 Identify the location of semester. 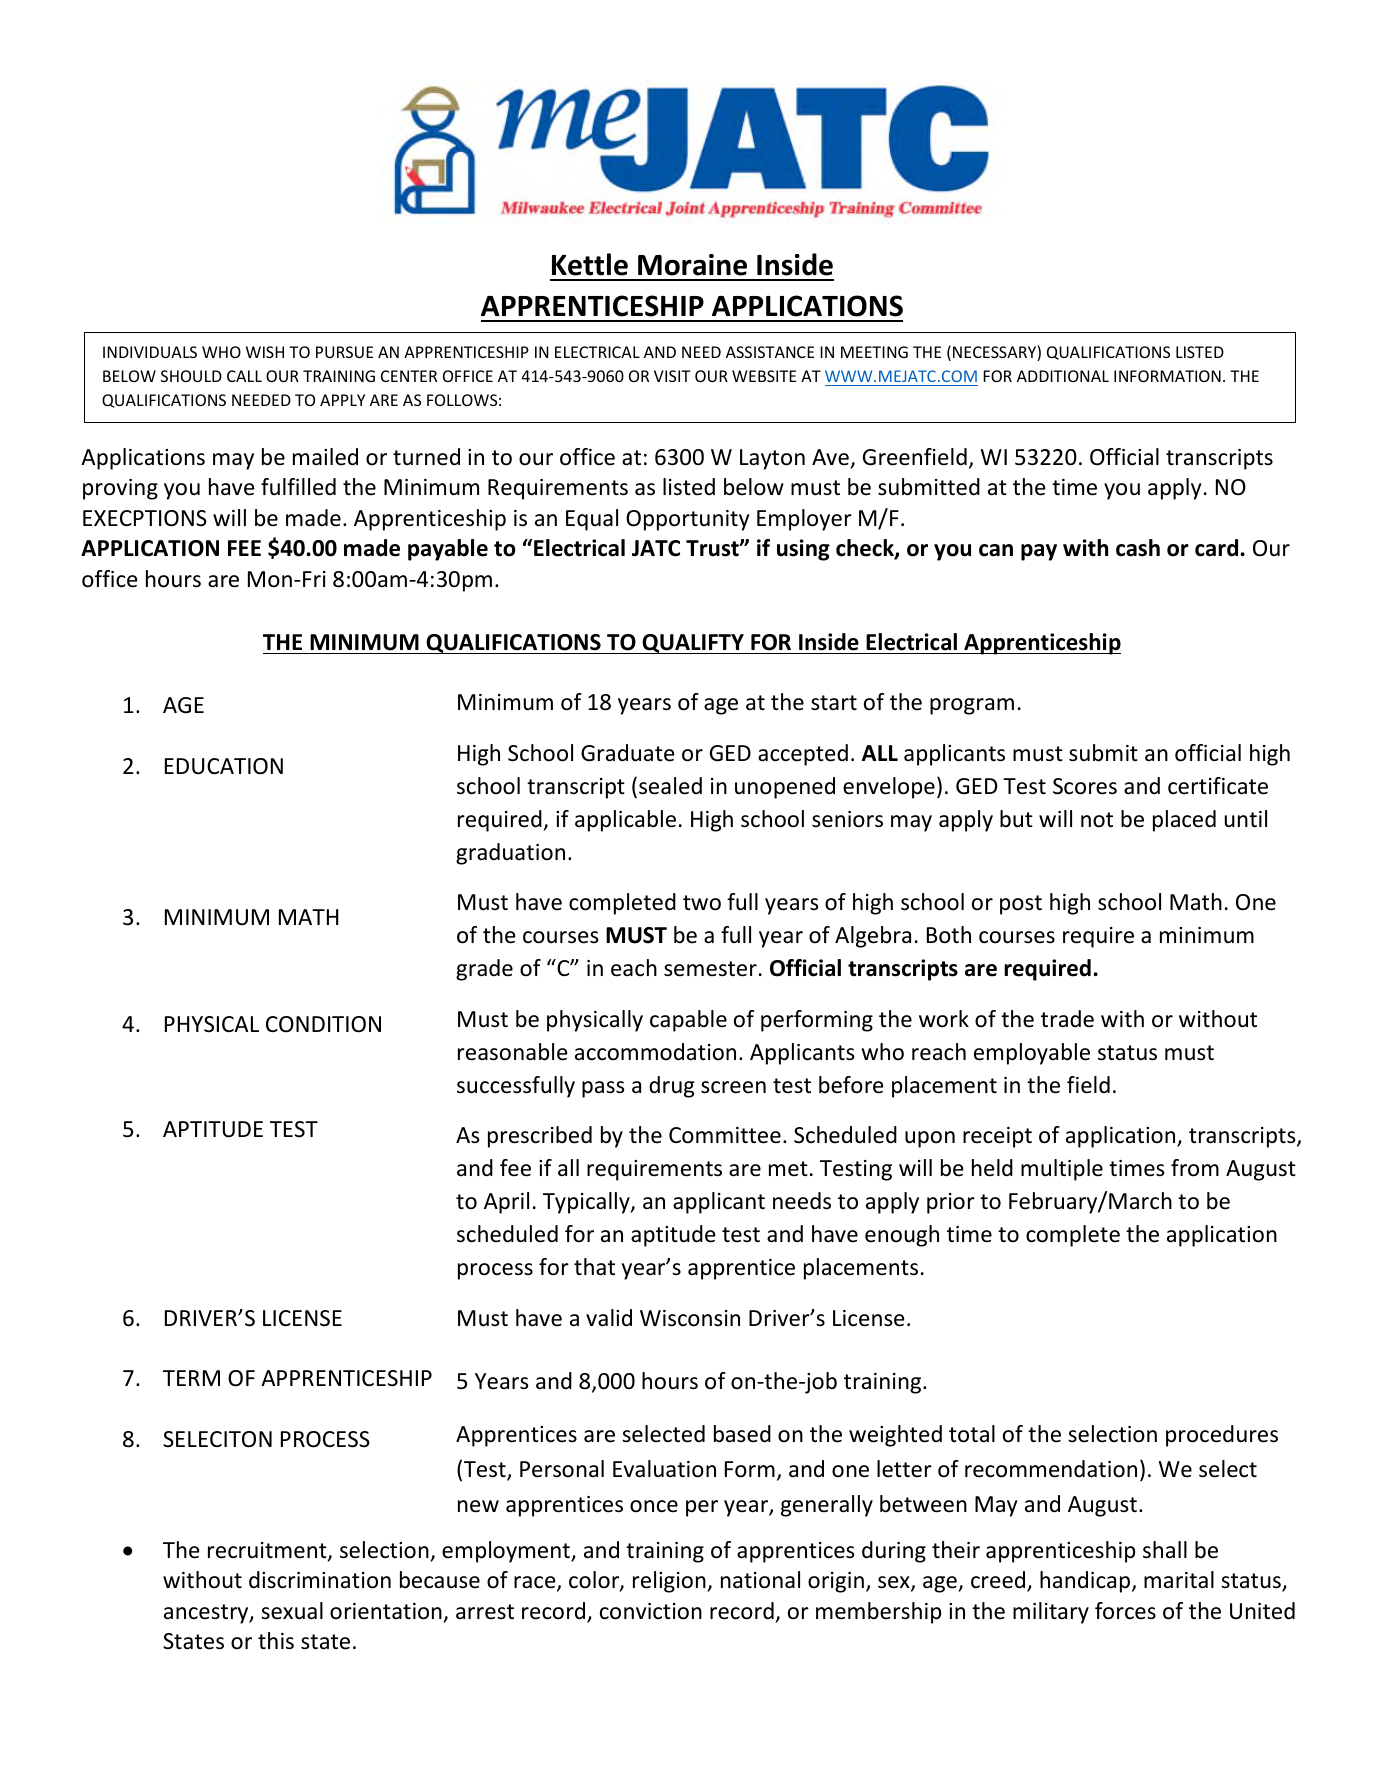
(710, 969).
